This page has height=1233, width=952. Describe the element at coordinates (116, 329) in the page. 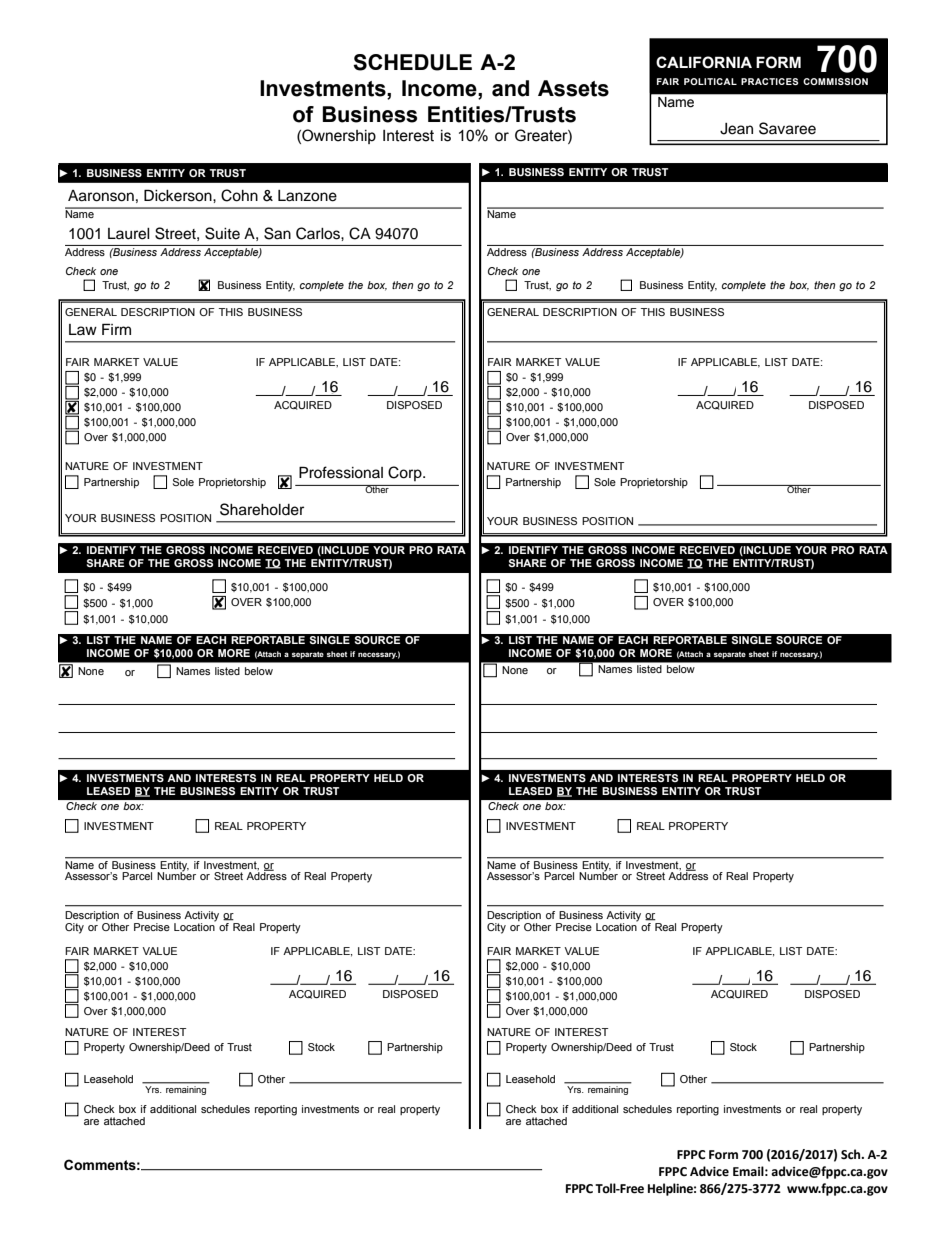

I see `Firm` at that location.
